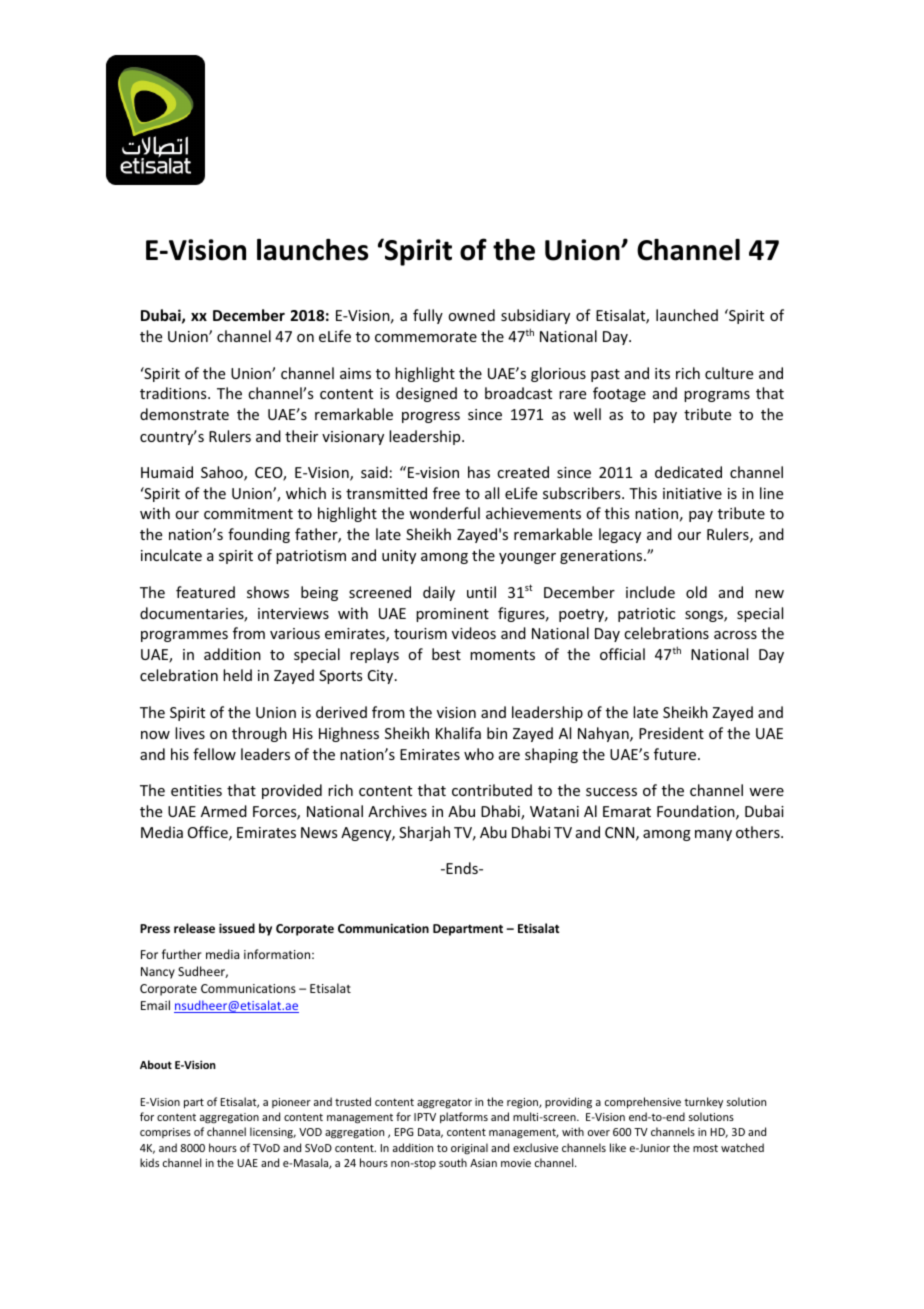  I want to click on Khalifa, so click(458, 733).
